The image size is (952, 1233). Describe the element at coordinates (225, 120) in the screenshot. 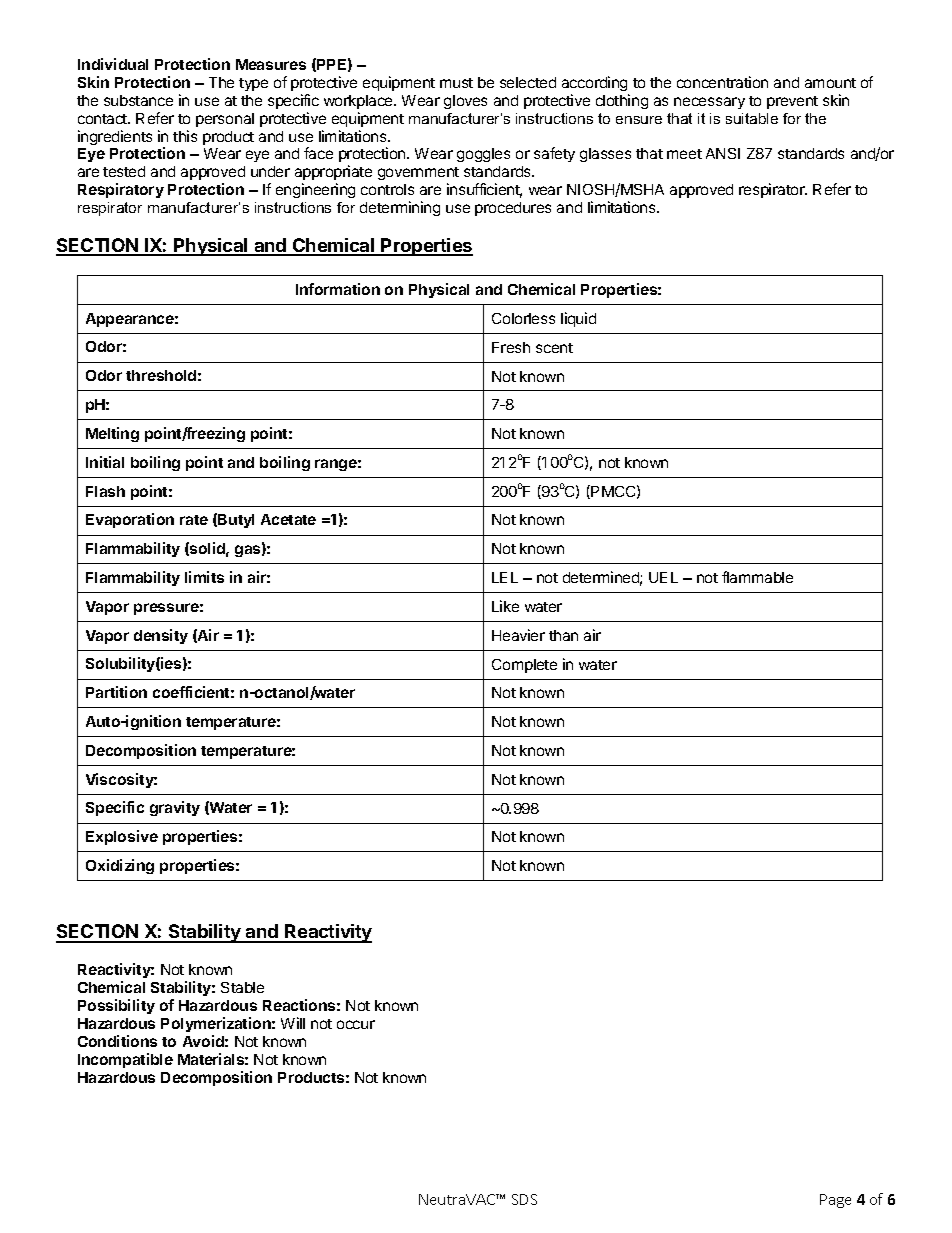

I see `personal` at that location.
